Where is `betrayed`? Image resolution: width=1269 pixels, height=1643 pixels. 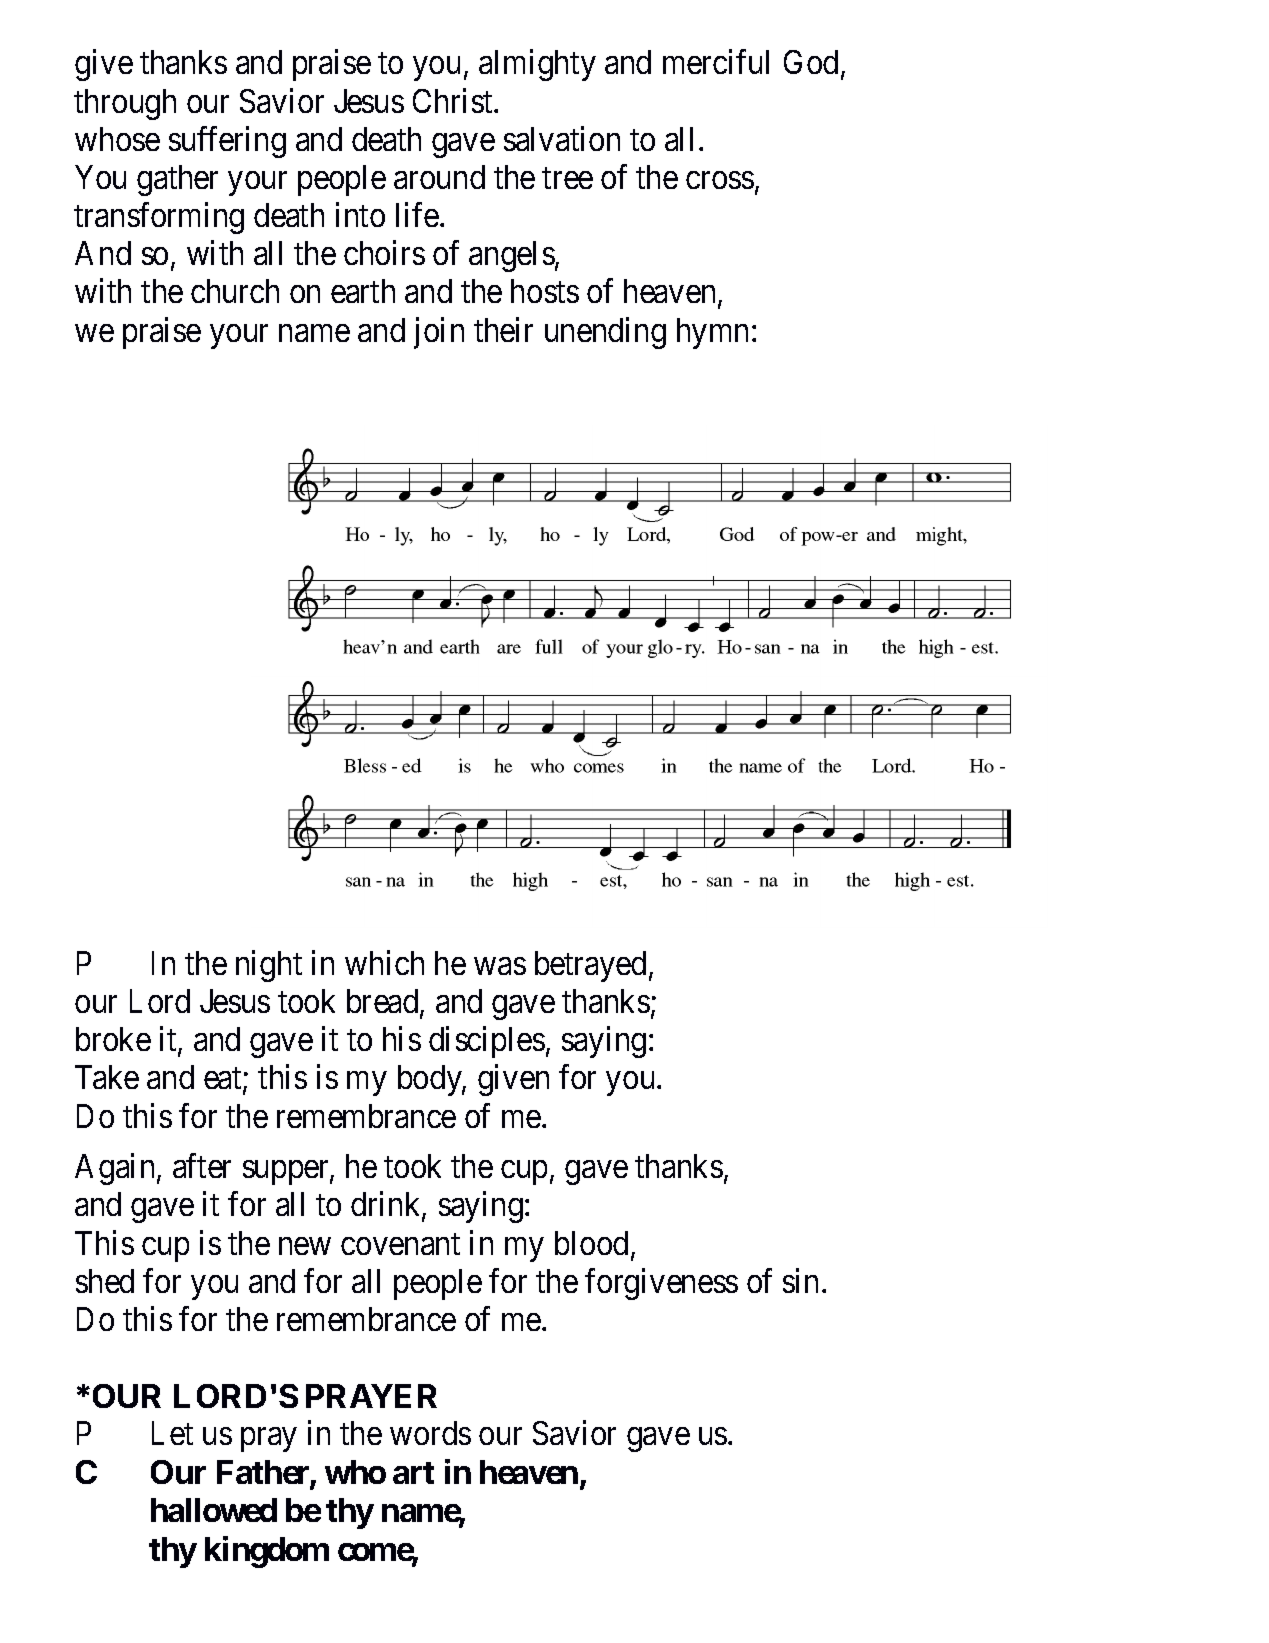
betrayed is located at coordinates (590, 966).
